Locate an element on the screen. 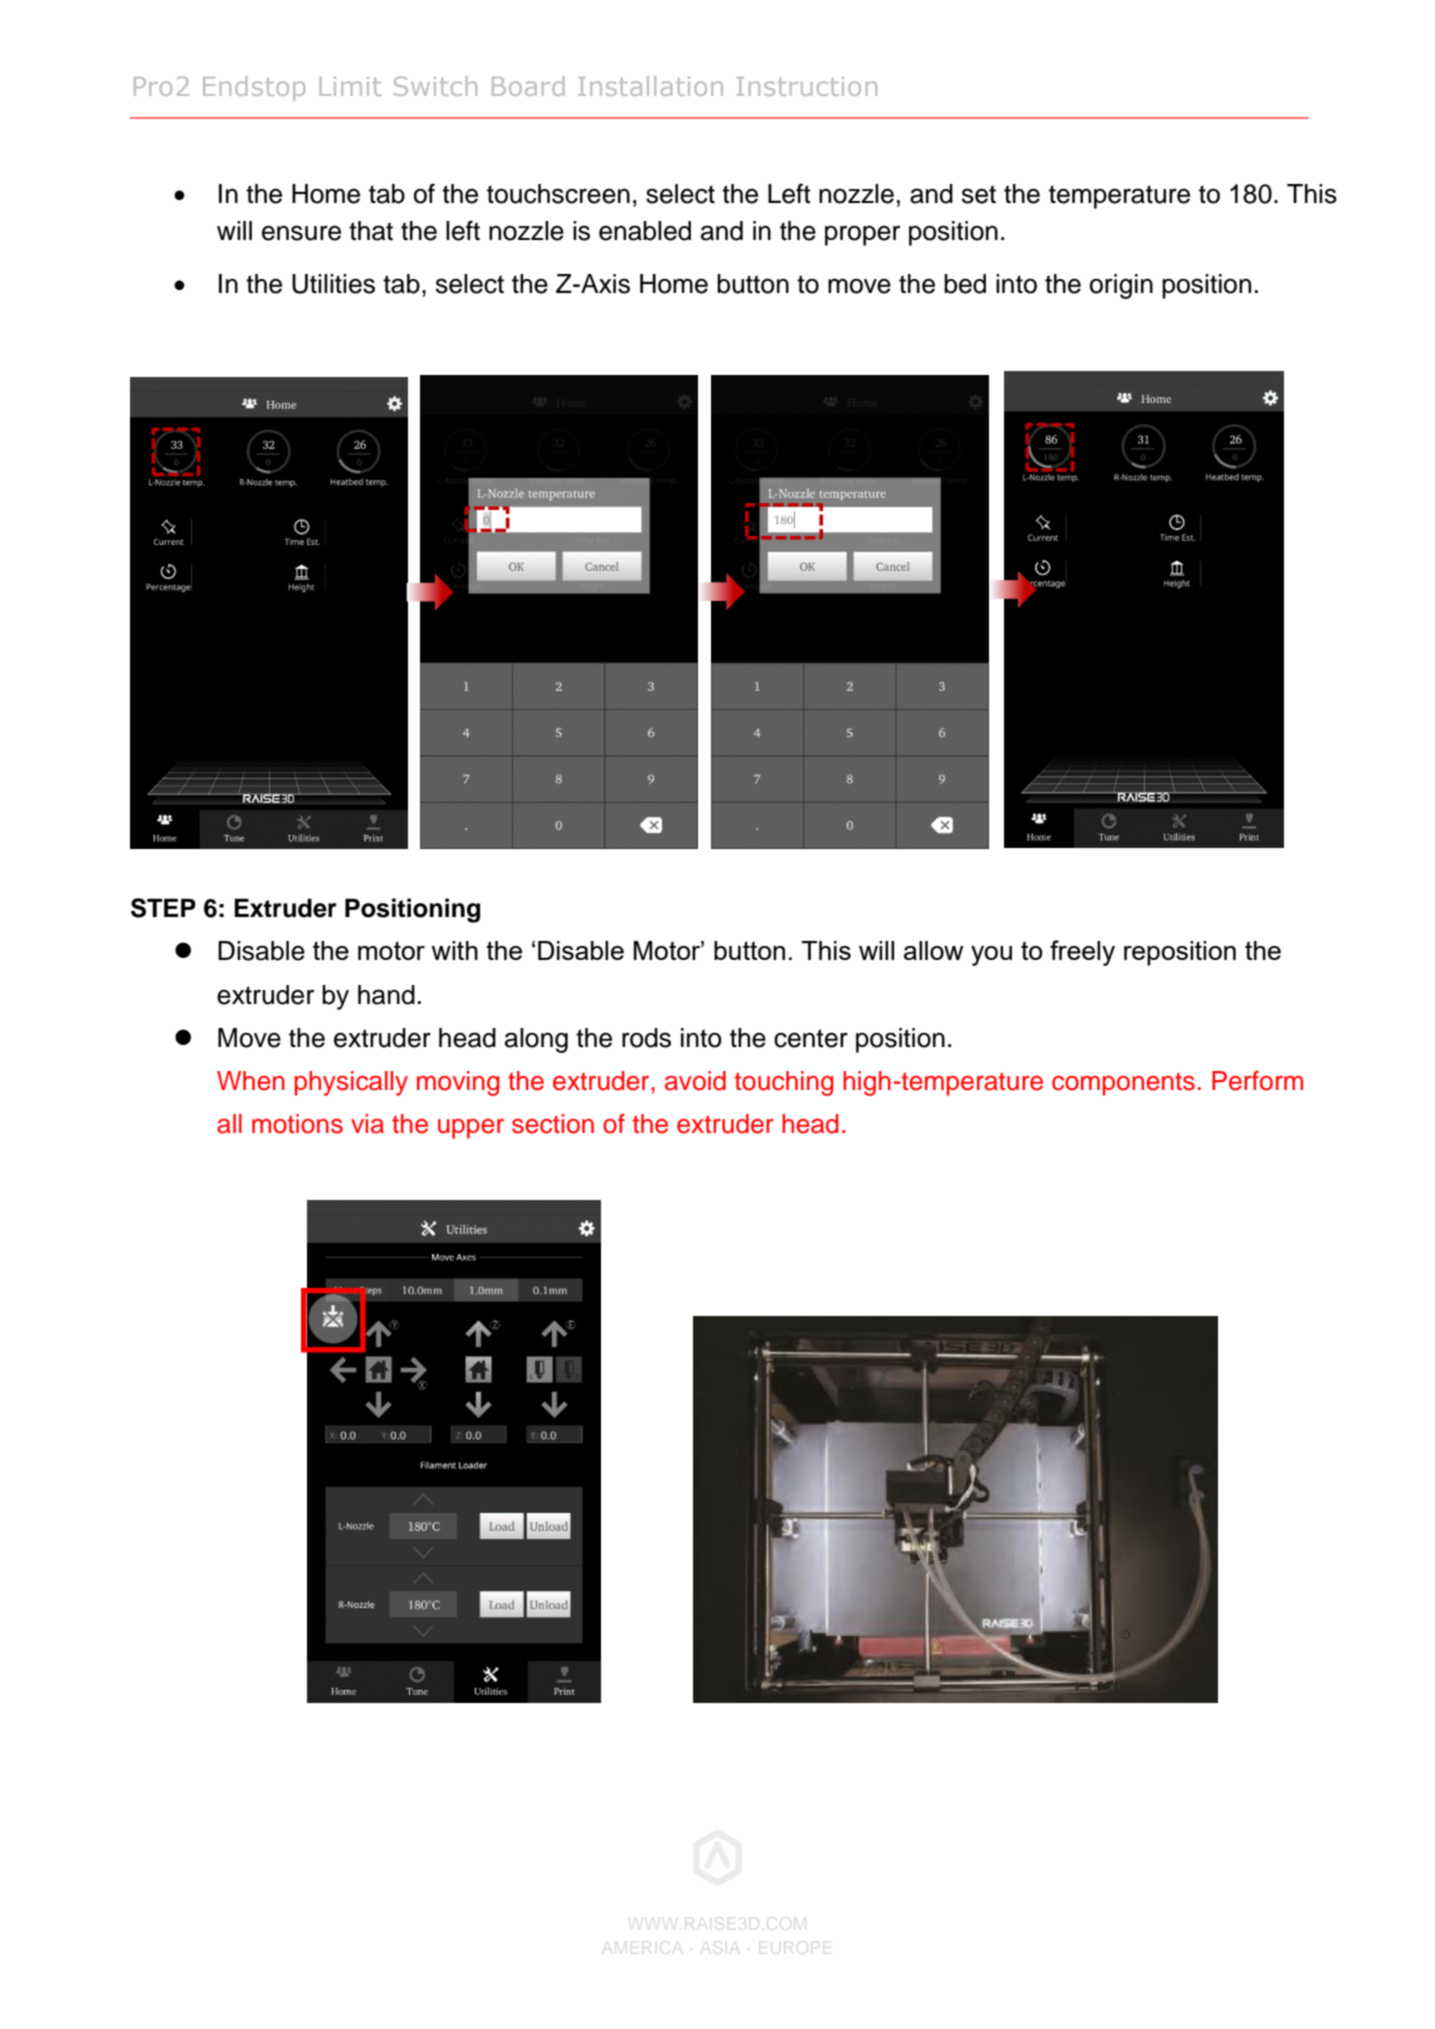  STEP is located at coordinates (163, 908).
